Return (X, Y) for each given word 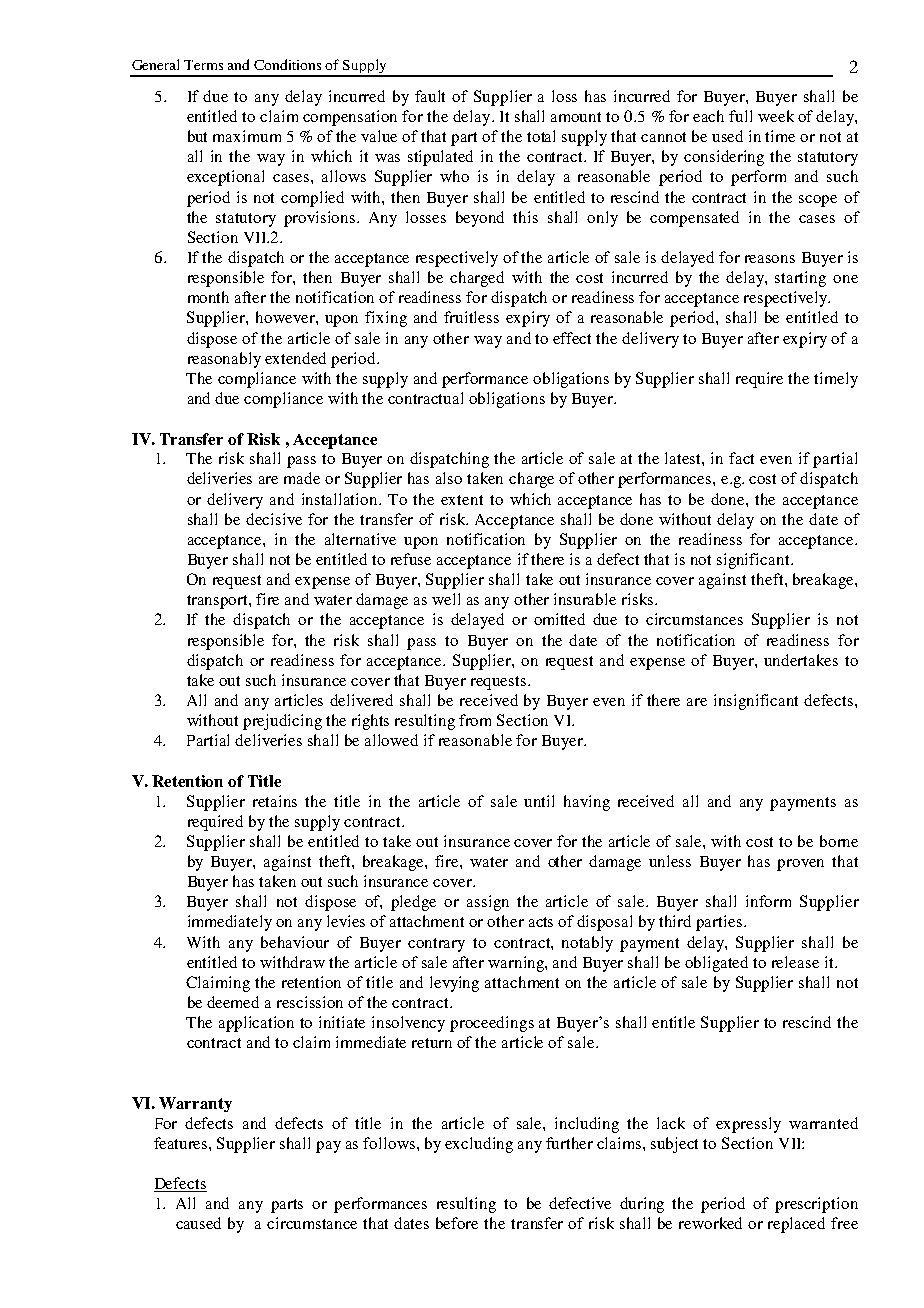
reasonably (224, 360)
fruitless (471, 317)
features (182, 1143)
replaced (796, 1225)
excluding (479, 1145)
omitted (559, 619)
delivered (361, 700)
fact (741, 458)
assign (488, 903)
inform (768, 901)
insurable (585, 599)
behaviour (295, 942)
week (776, 116)
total (541, 136)
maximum (247, 136)
